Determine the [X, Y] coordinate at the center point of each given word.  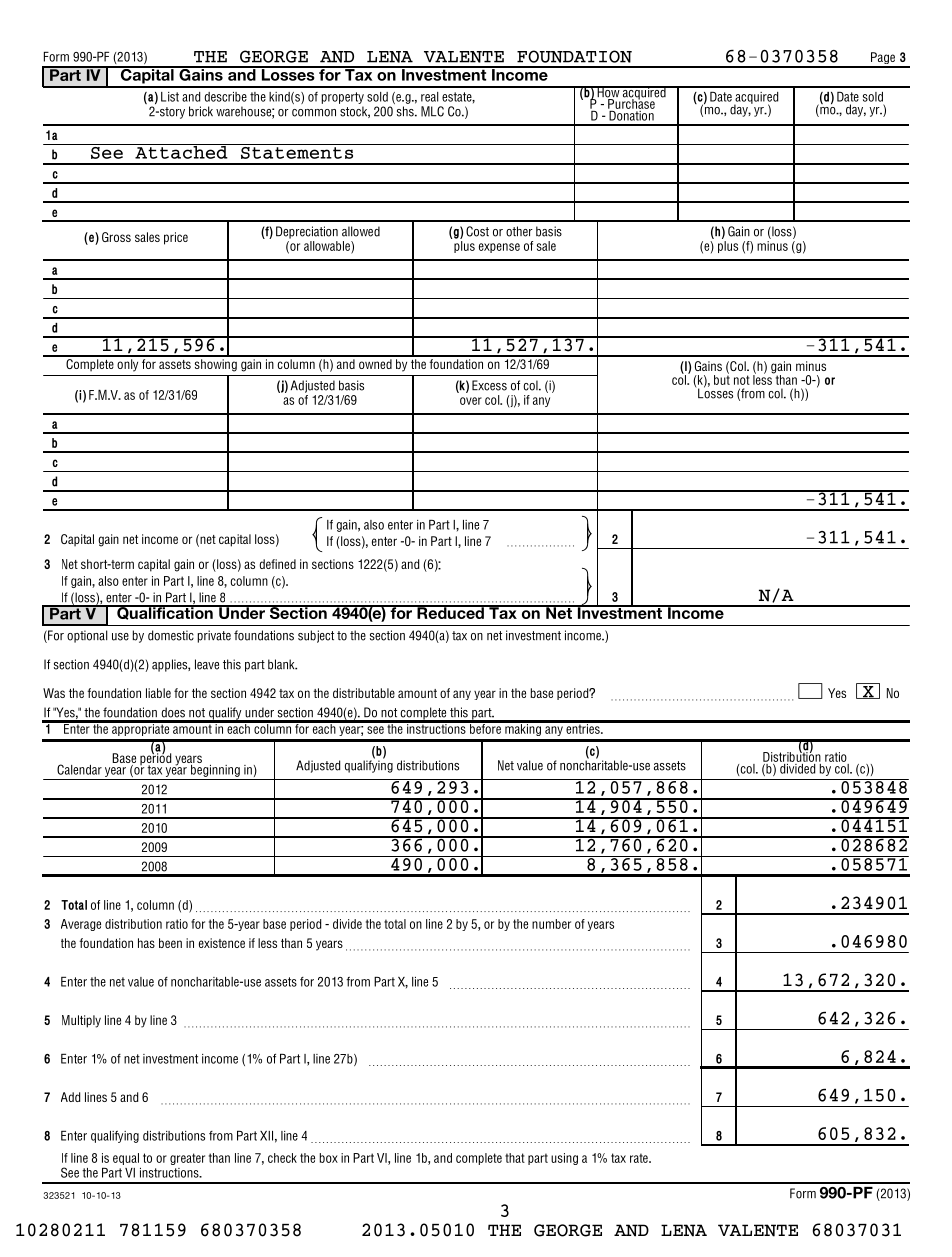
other [519, 231]
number [551, 924]
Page [883, 59]
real [430, 97]
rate [640, 1158]
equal [126, 1159]
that [515, 1158]
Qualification [165, 612]
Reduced [450, 612]
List [170, 97]
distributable [364, 693]
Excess [489, 385]
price [176, 238]
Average [81, 925]
